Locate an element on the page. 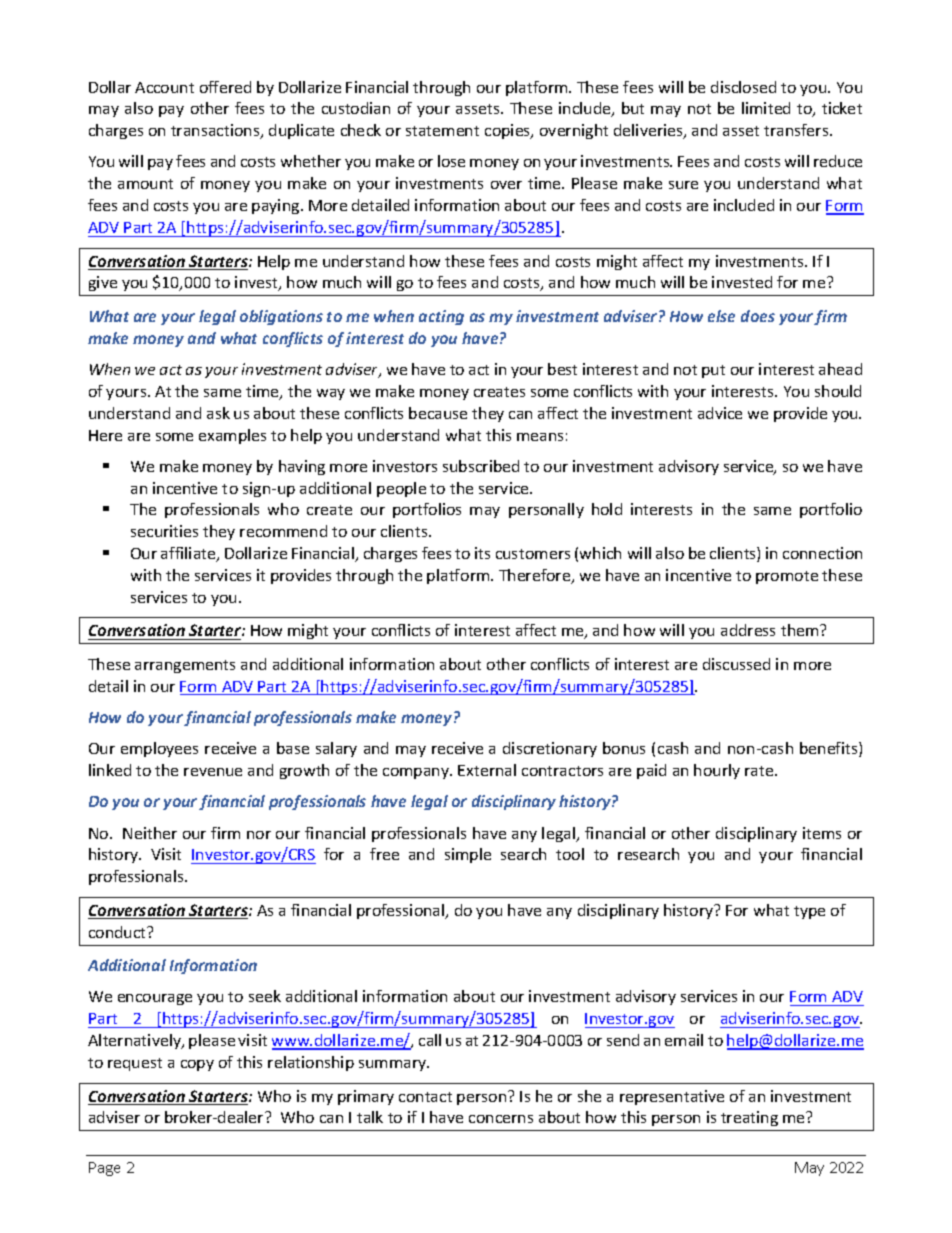  limited is located at coordinates (766, 108).
